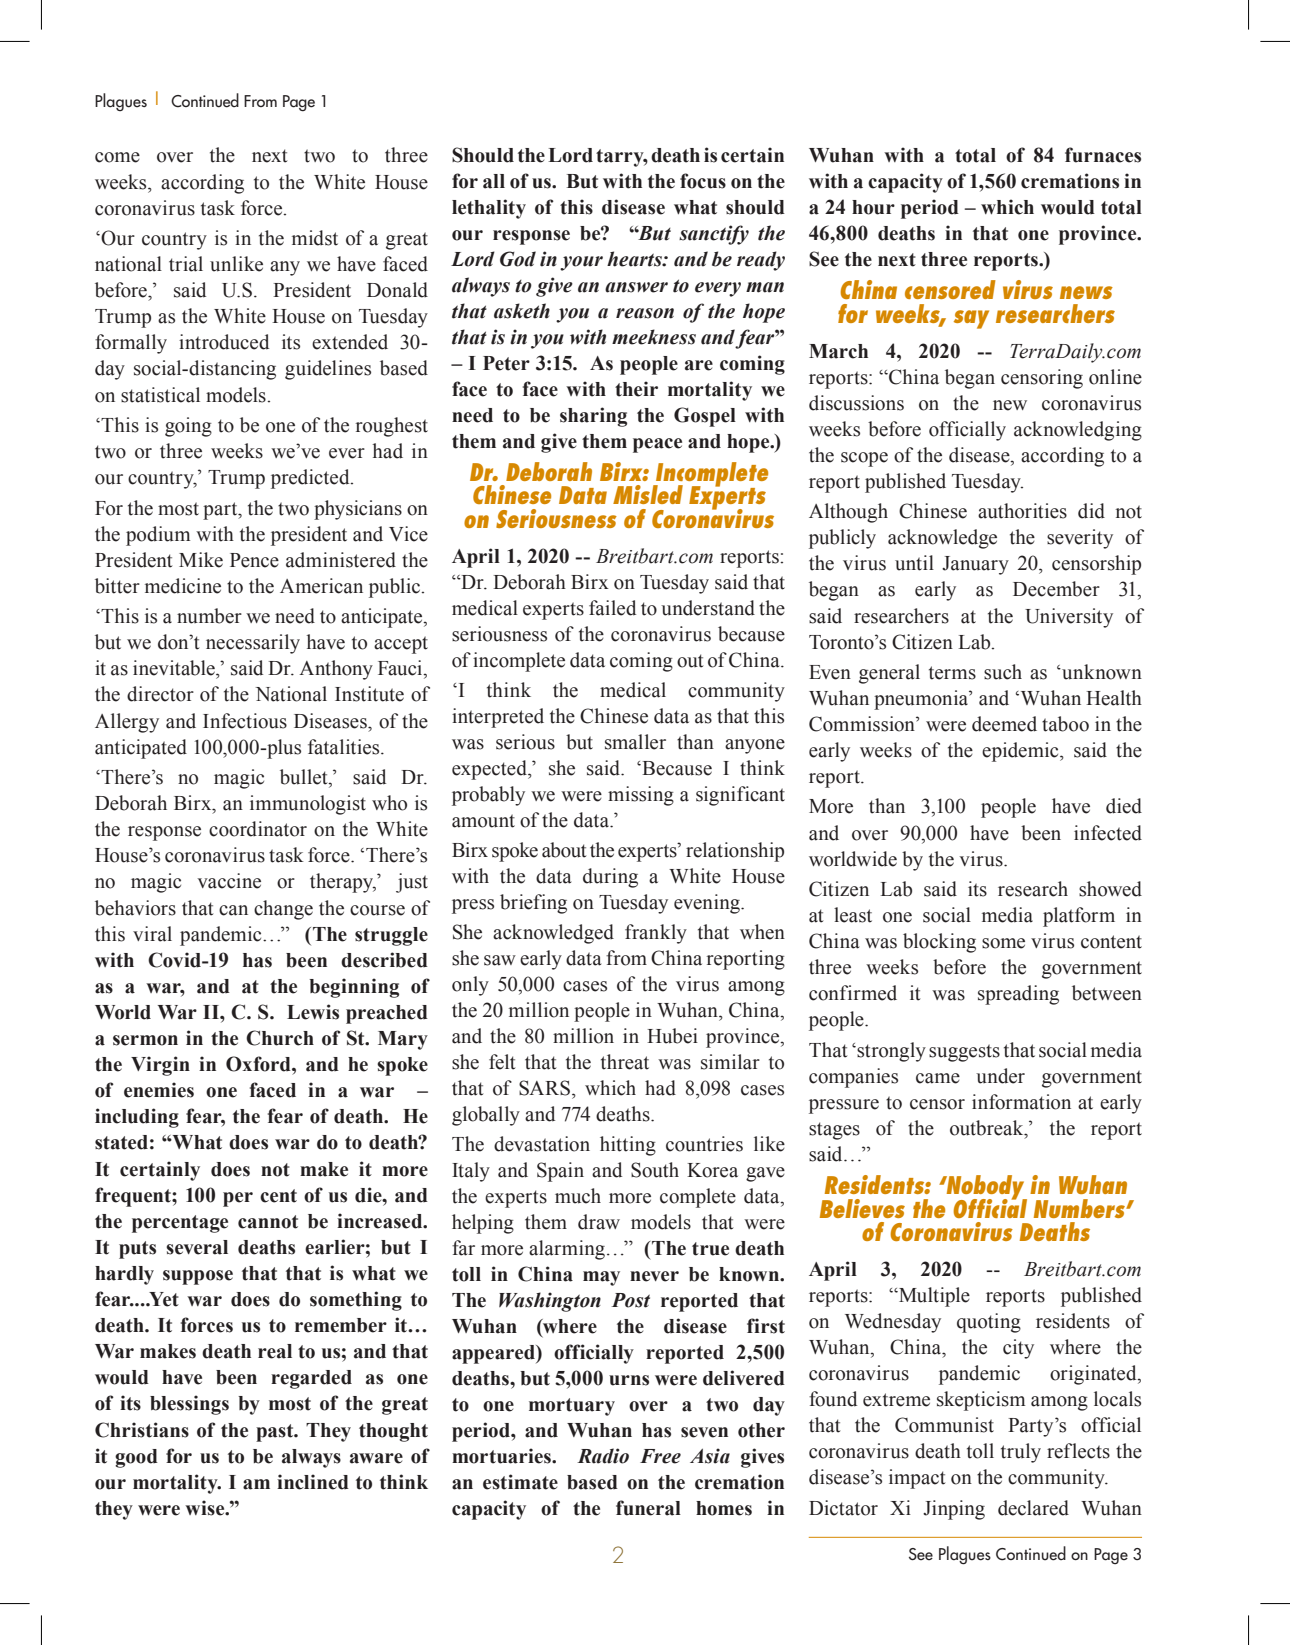 This screenshot has height=1645, width=1290. What do you see at coordinates (206, 1508) in the screenshot?
I see `wise` at bounding box center [206, 1508].
